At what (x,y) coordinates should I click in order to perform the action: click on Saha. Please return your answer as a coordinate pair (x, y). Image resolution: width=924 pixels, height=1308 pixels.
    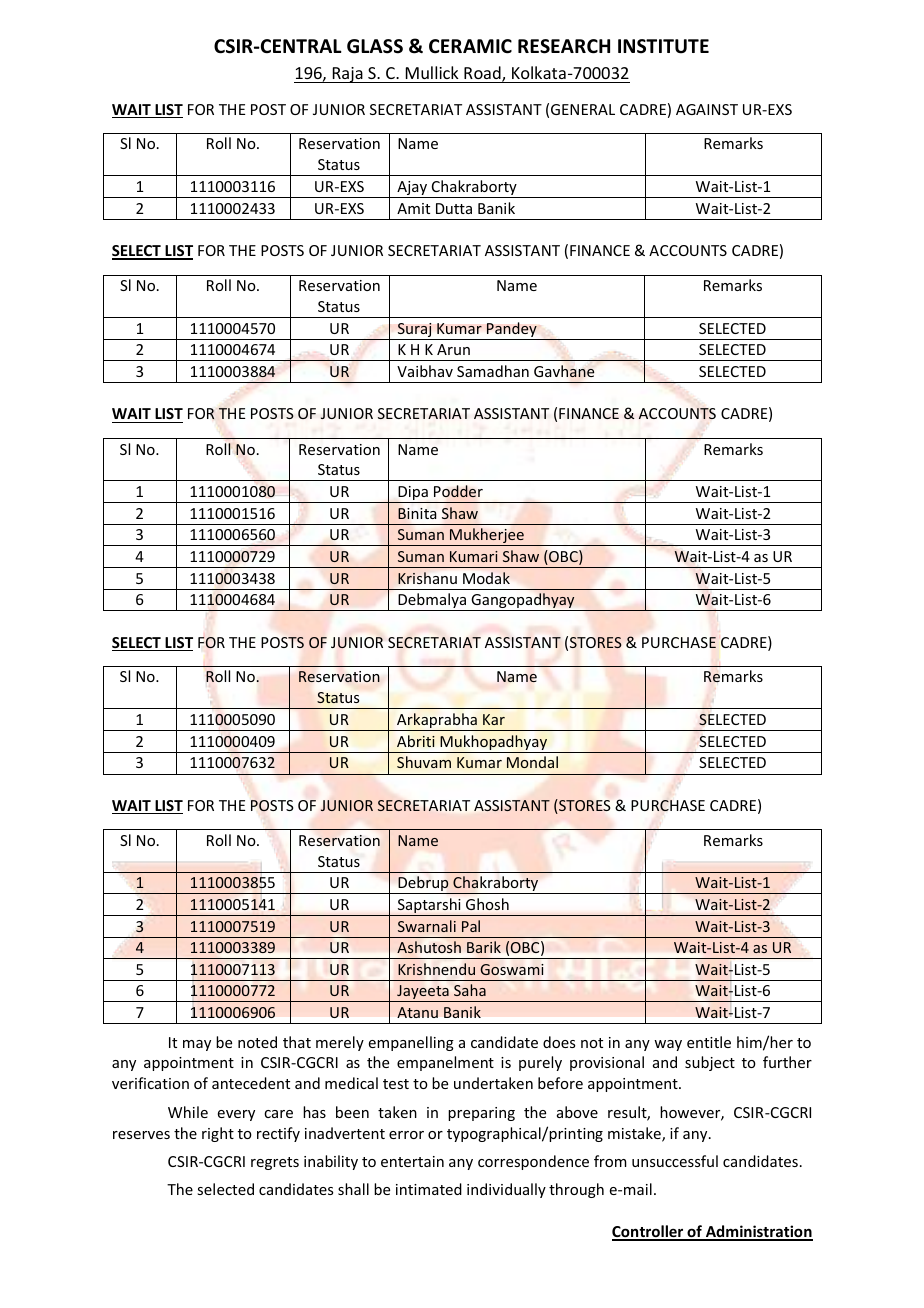
    Looking at the image, I should click on (470, 990).
